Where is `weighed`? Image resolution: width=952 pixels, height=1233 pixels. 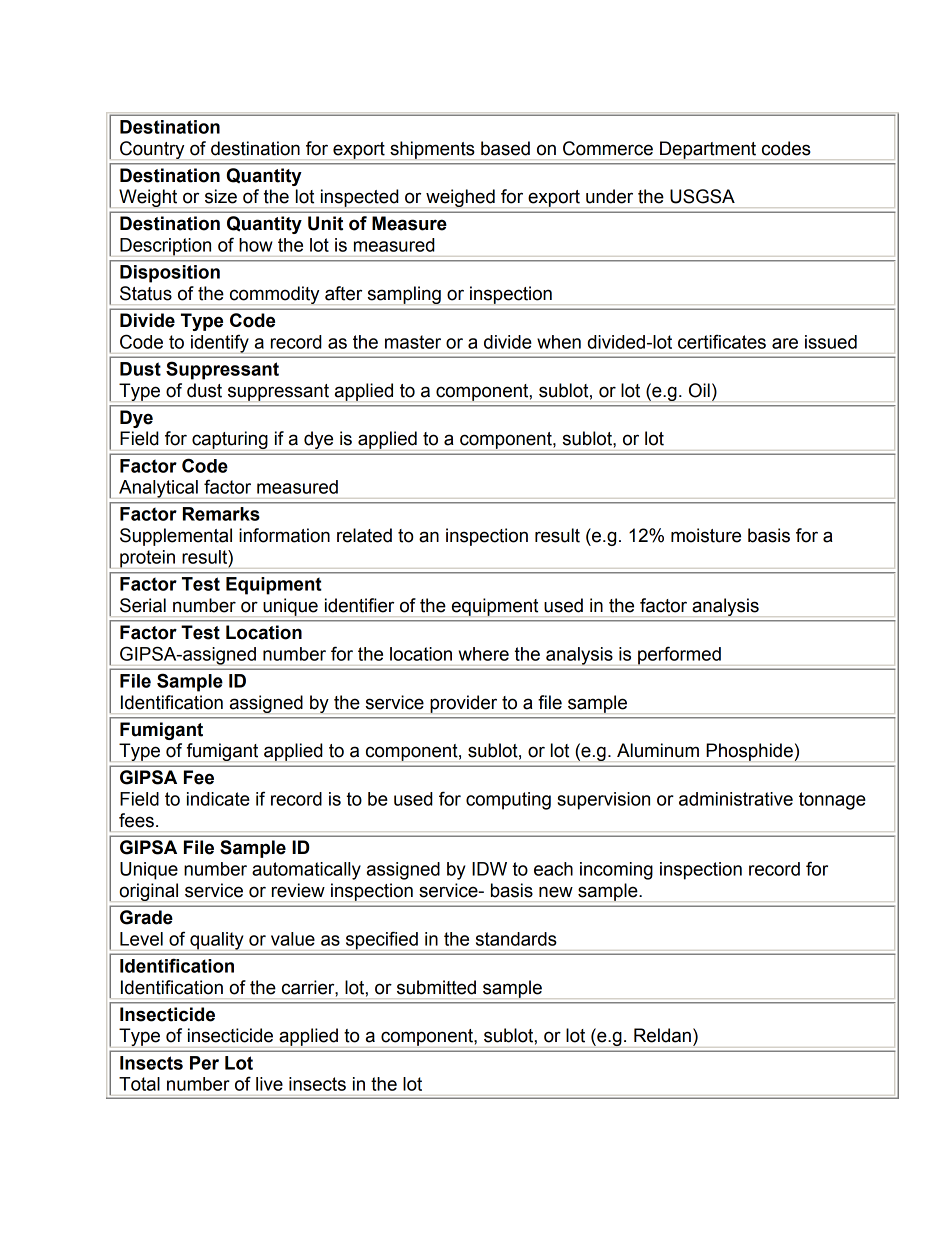 weighed is located at coordinates (460, 198).
